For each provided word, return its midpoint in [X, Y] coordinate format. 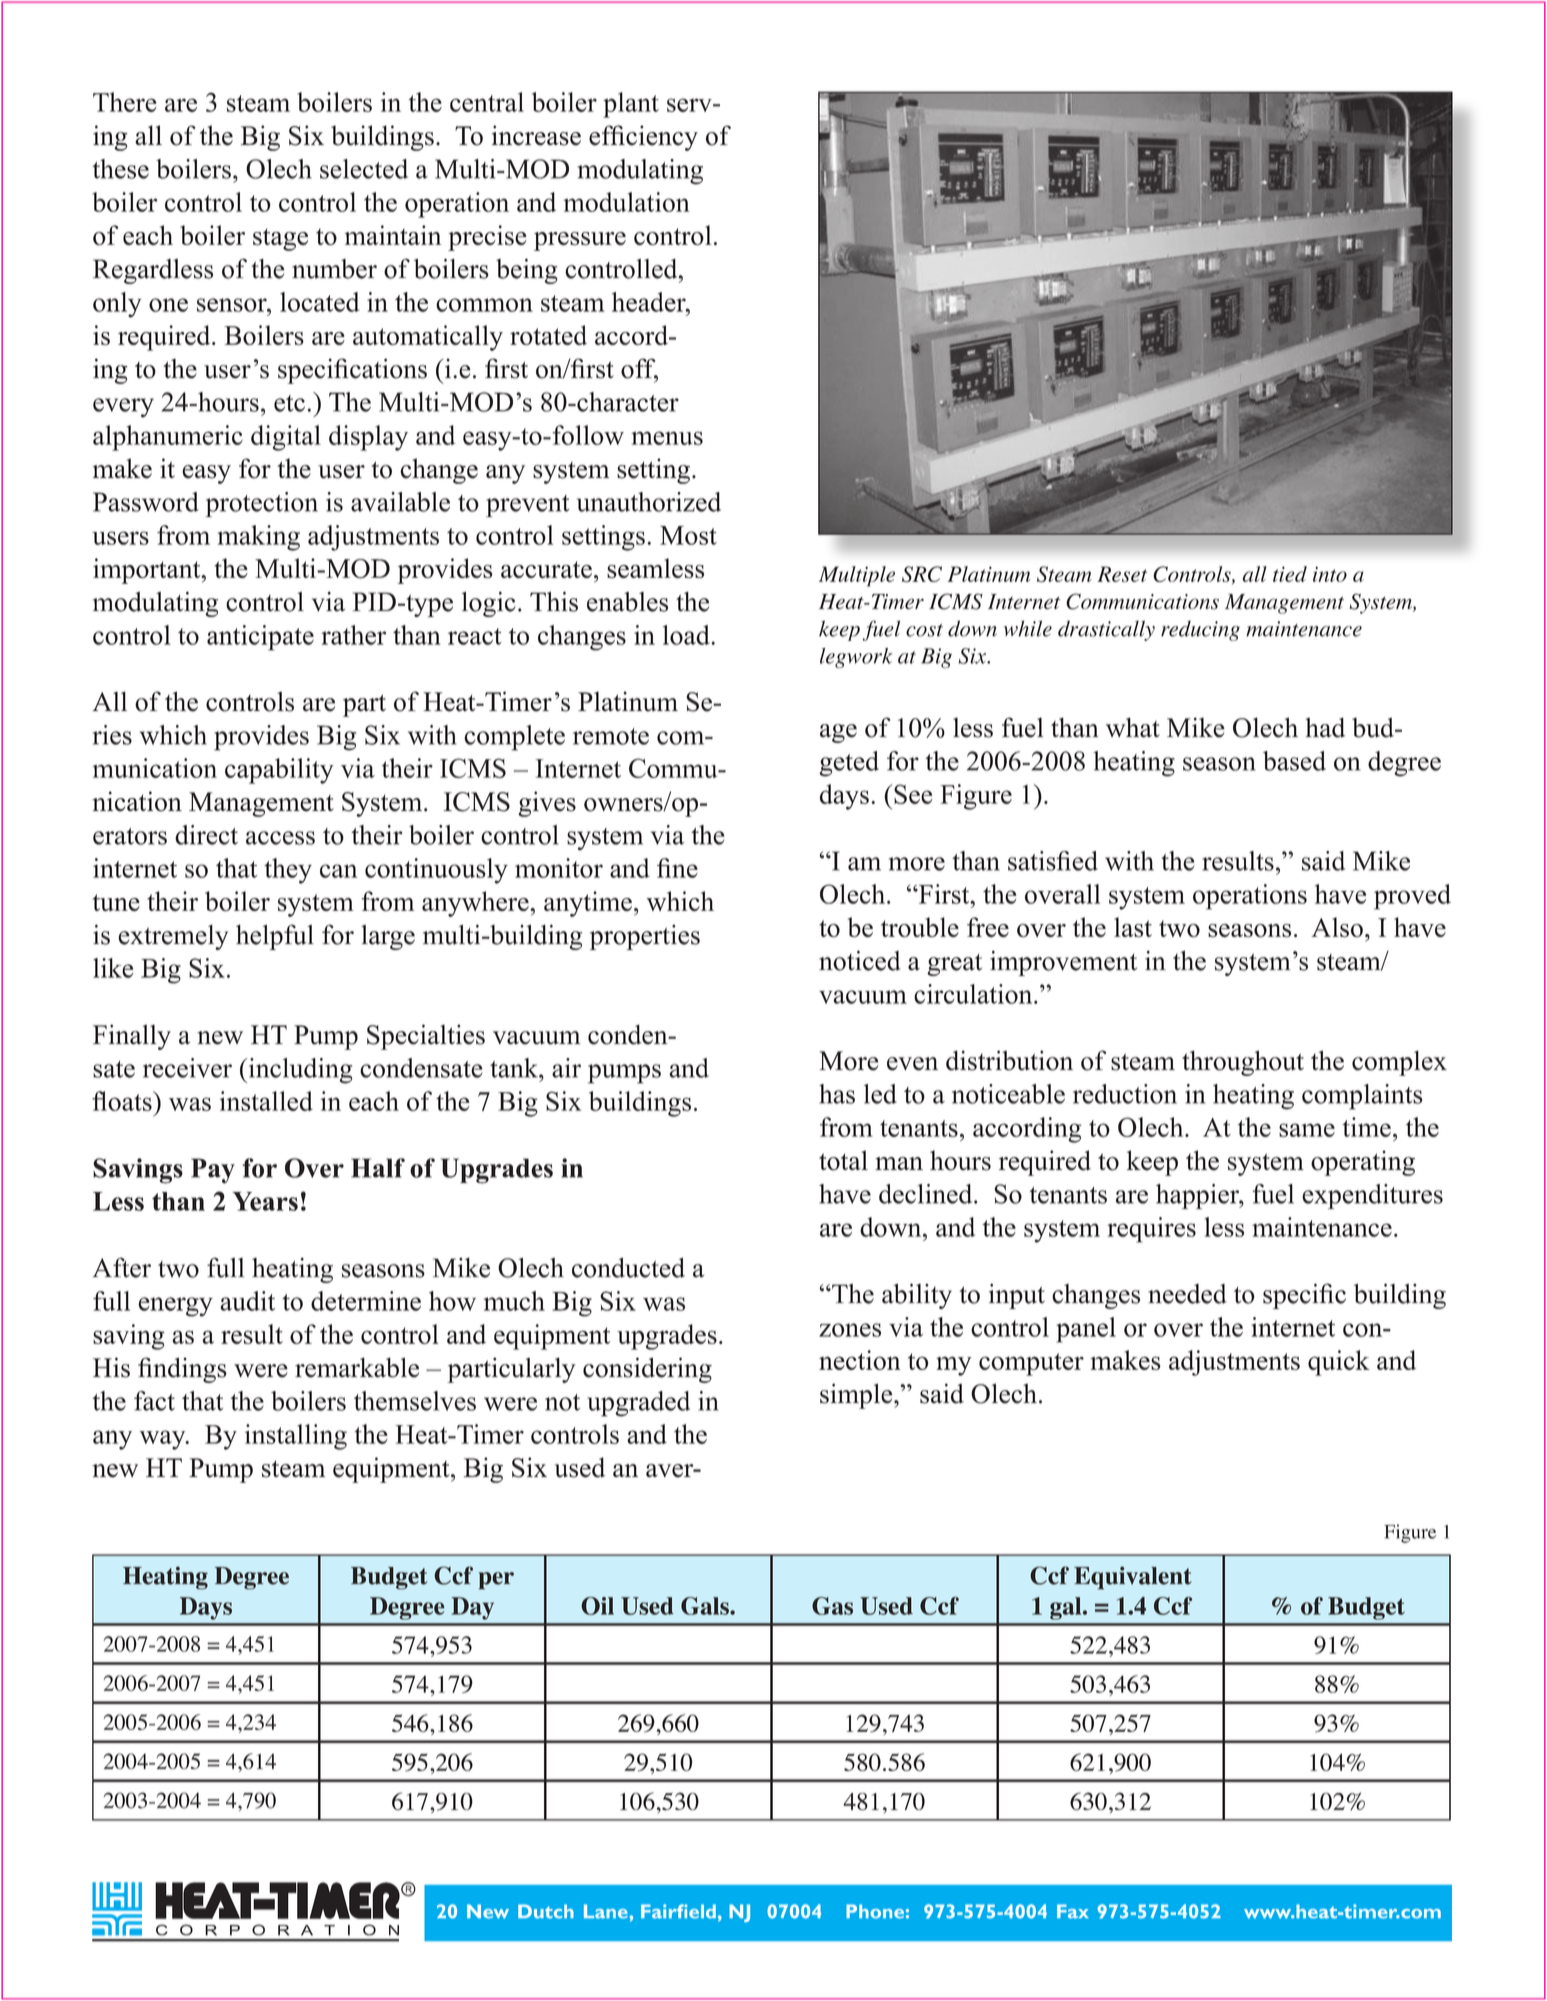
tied [1290, 574]
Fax [1073, 1911]
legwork [856, 658]
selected [364, 169]
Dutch [546, 1911]
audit [247, 1301]
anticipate [260, 638]
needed [1187, 1294]
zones [850, 1330]
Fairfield [678, 1911]
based [1294, 761]
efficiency [643, 138]
